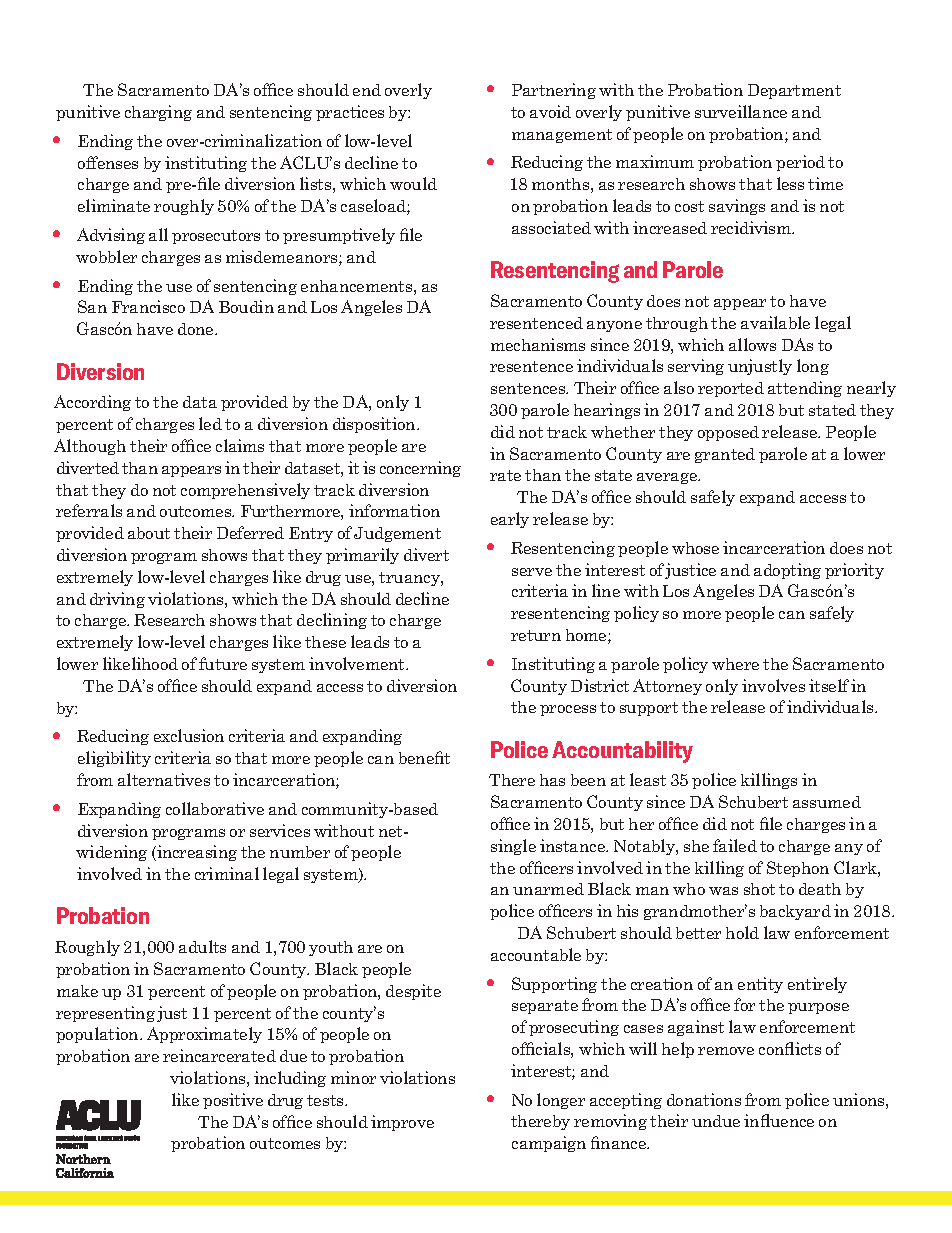 The width and height of the document is (952, 1233). What do you see at coordinates (536, 635) in the document?
I see `return` at bounding box center [536, 635].
